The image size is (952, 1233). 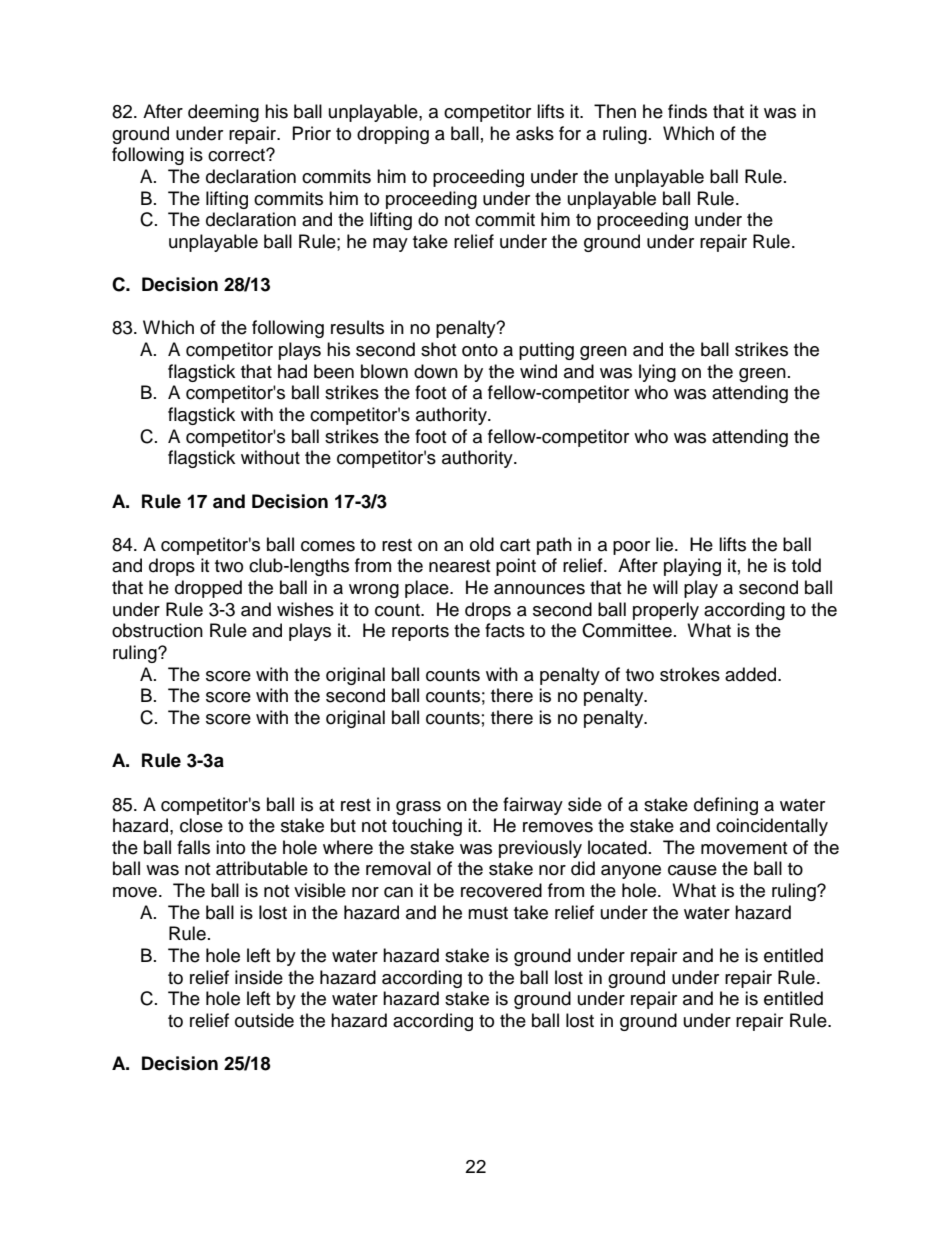 What do you see at coordinates (752, 674) in the screenshot?
I see `added` at bounding box center [752, 674].
